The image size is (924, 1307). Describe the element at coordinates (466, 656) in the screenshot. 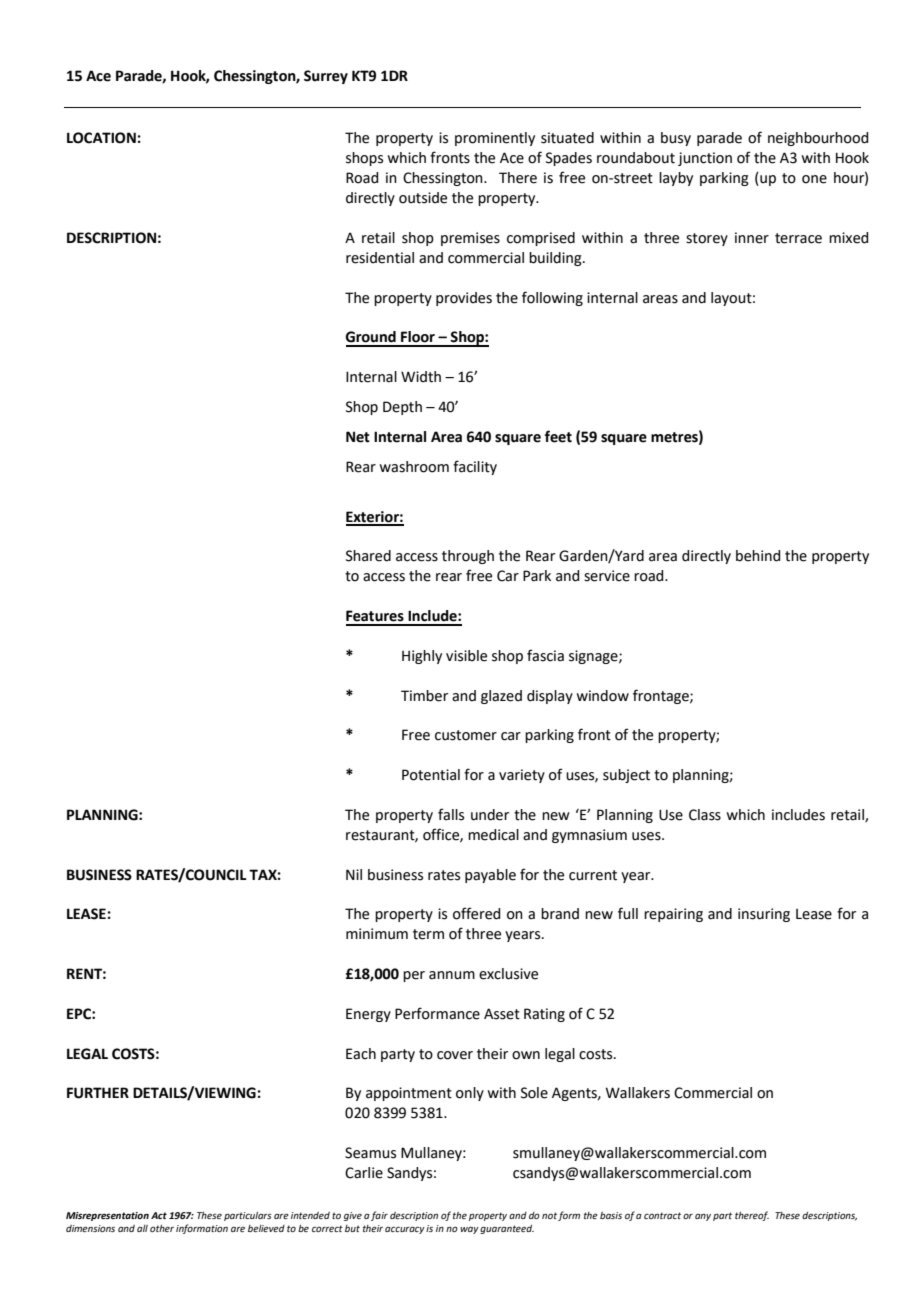

I see `visible` at that location.
